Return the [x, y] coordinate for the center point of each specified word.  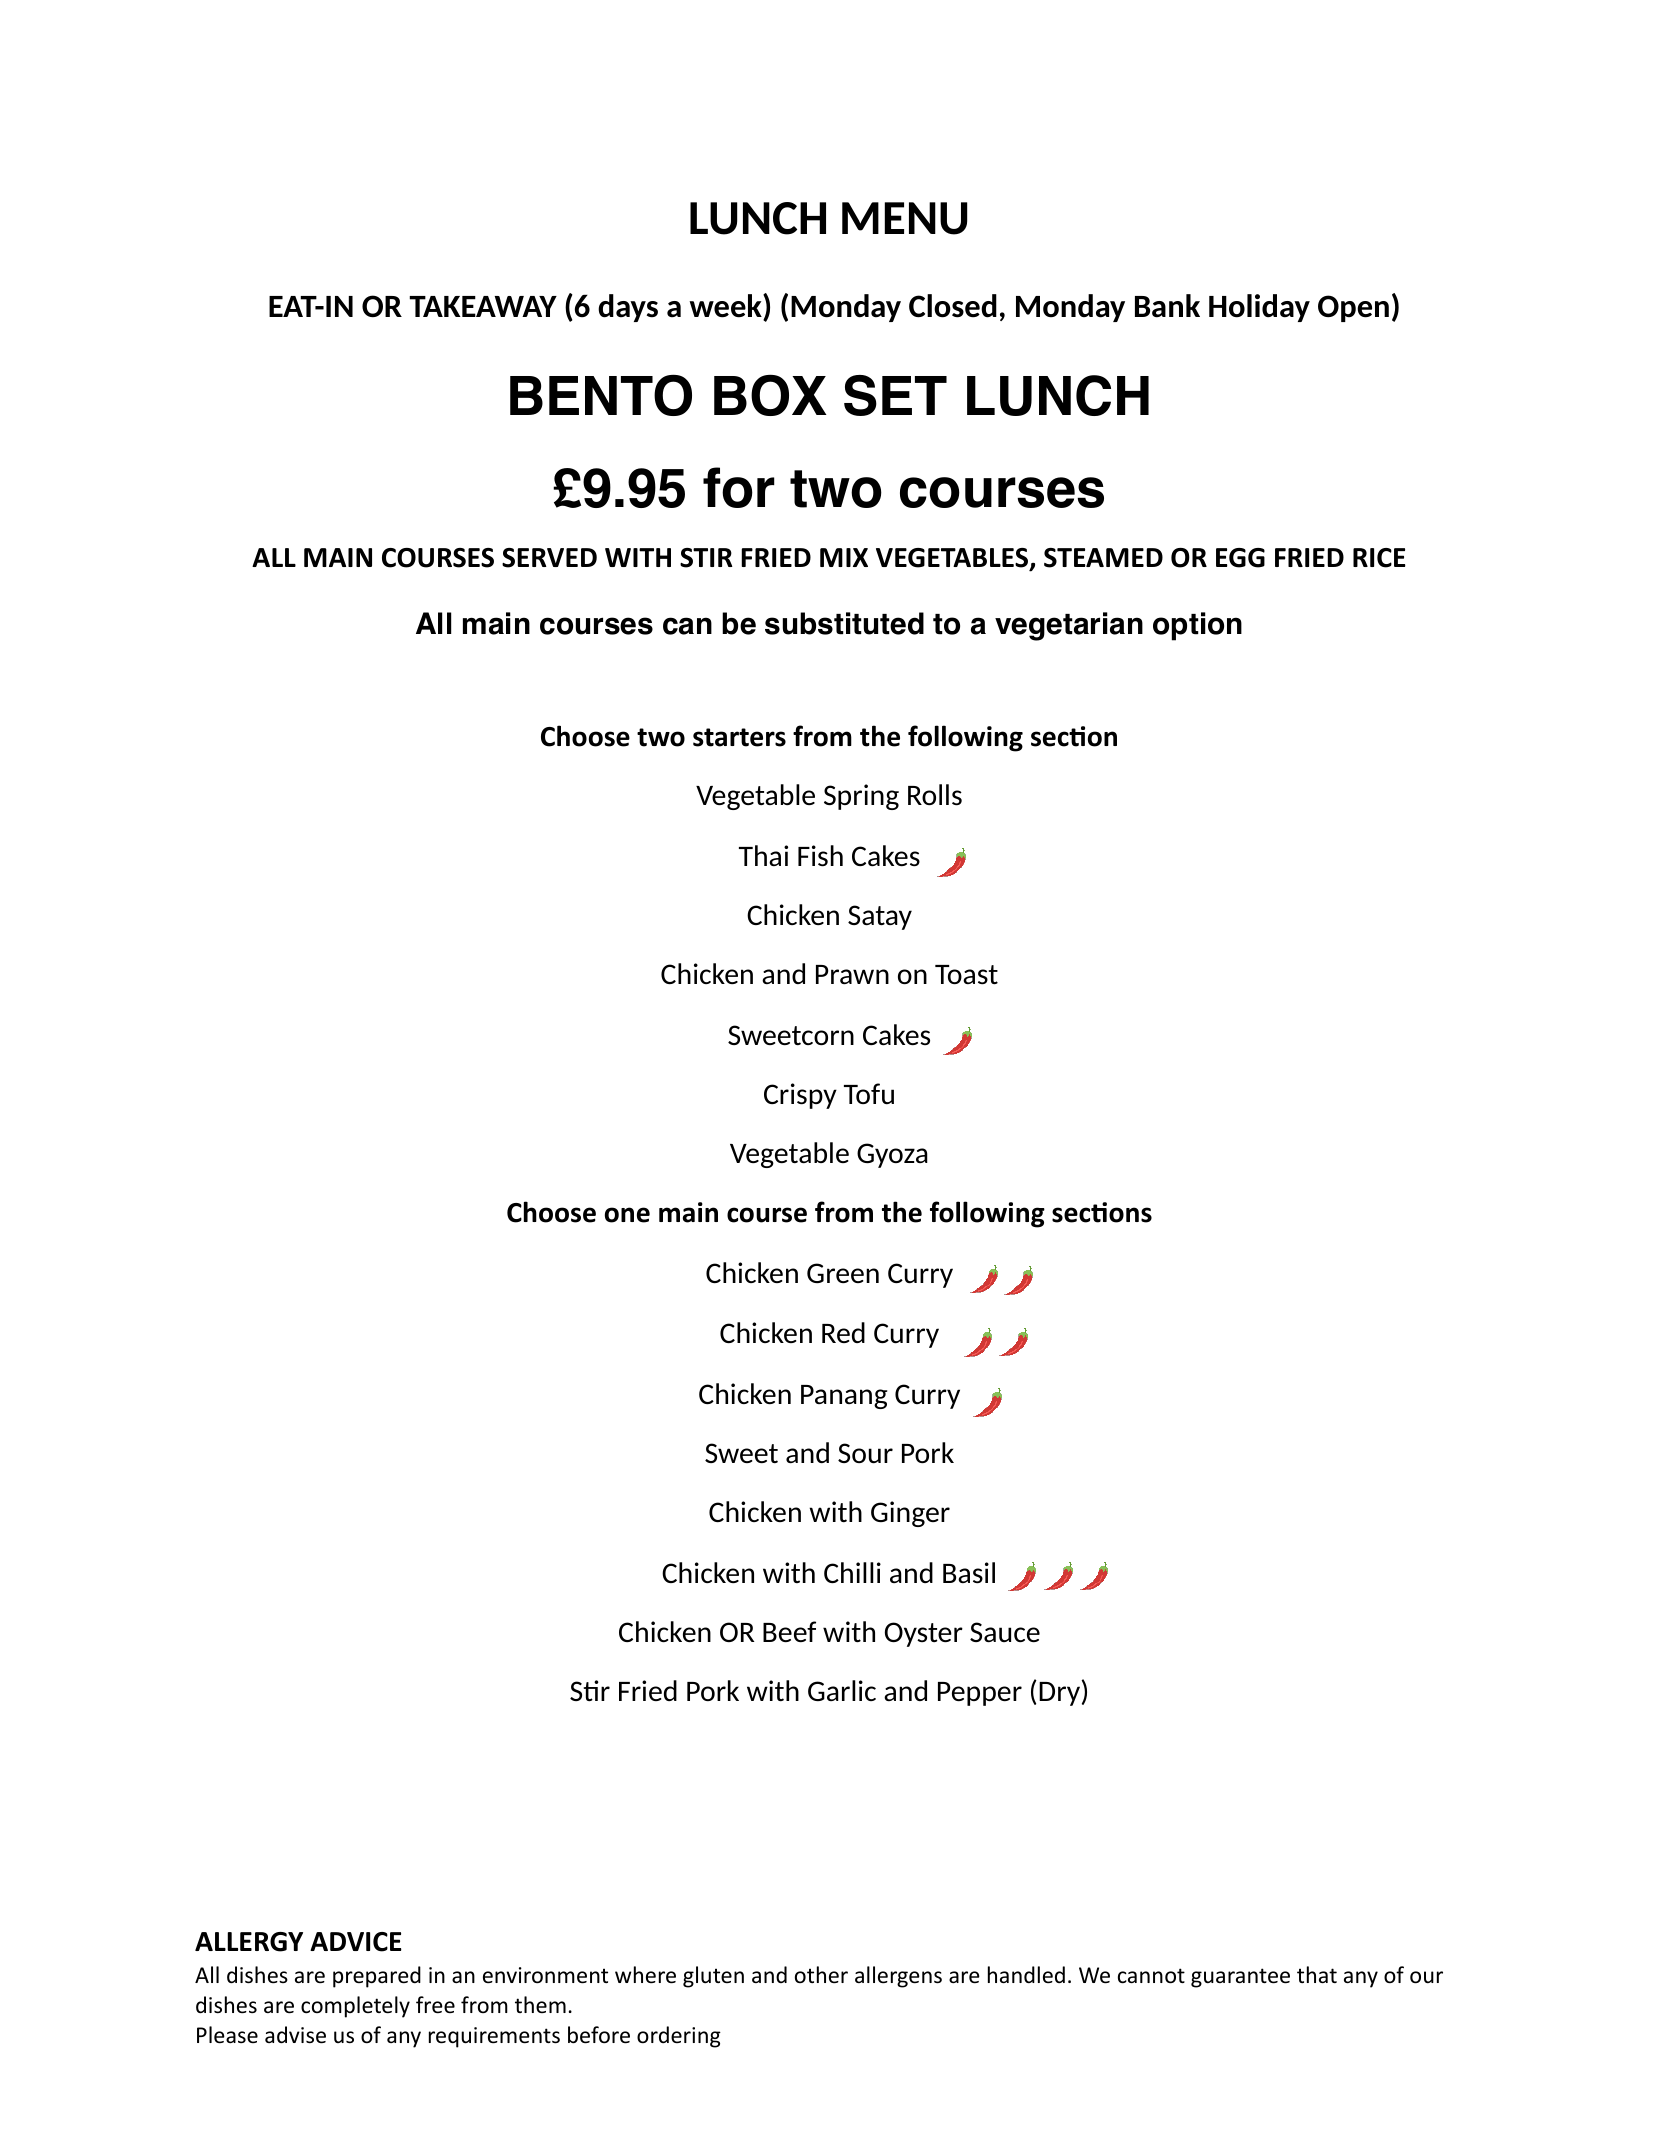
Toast [966, 975]
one [627, 1215]
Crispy [800, 1096]
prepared [377, 1977]
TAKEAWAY [483, 306]
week [726, 307]
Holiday [1259, 308]
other [821, 1975]
